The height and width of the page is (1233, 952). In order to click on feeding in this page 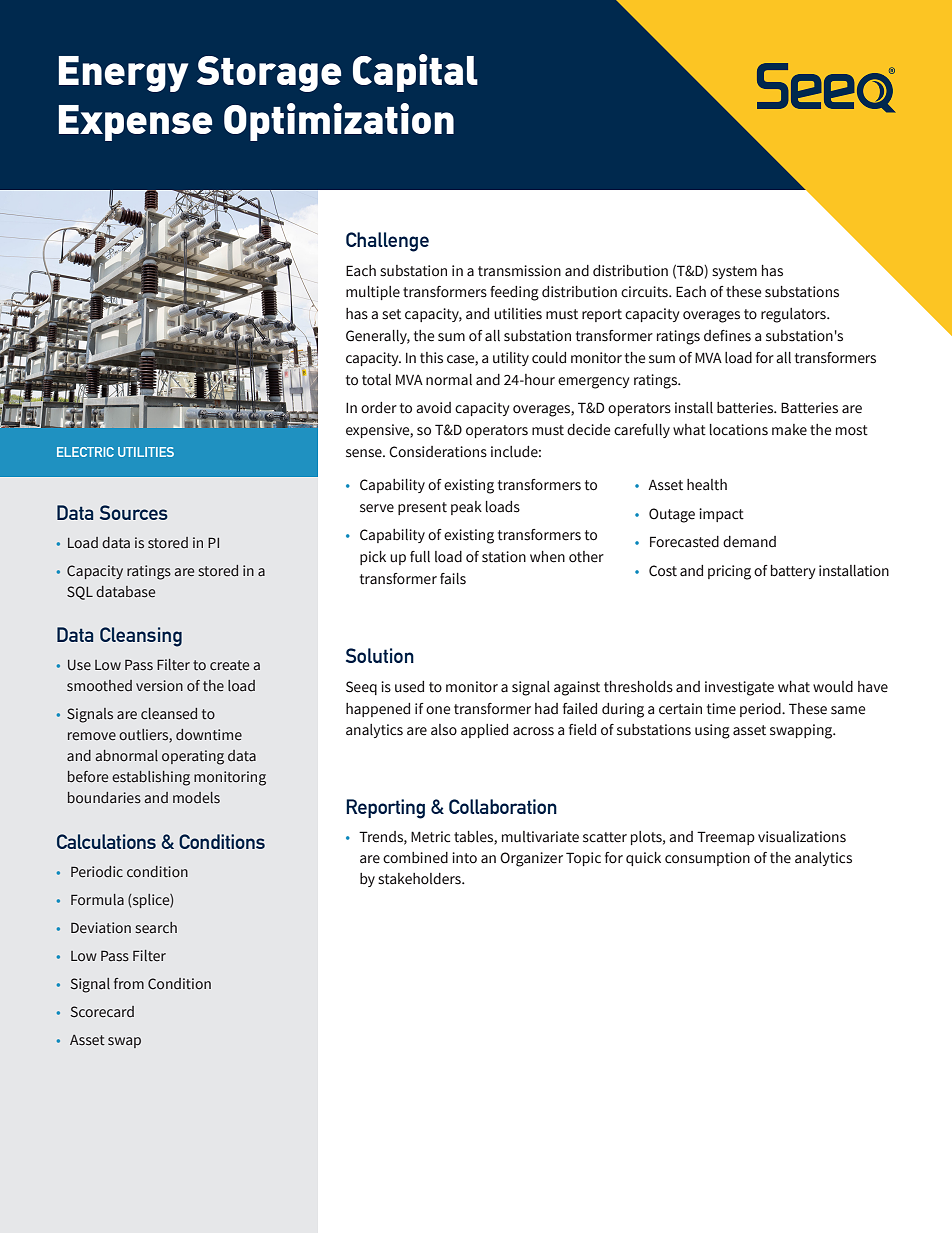, I will do `click(514, 293)`.
